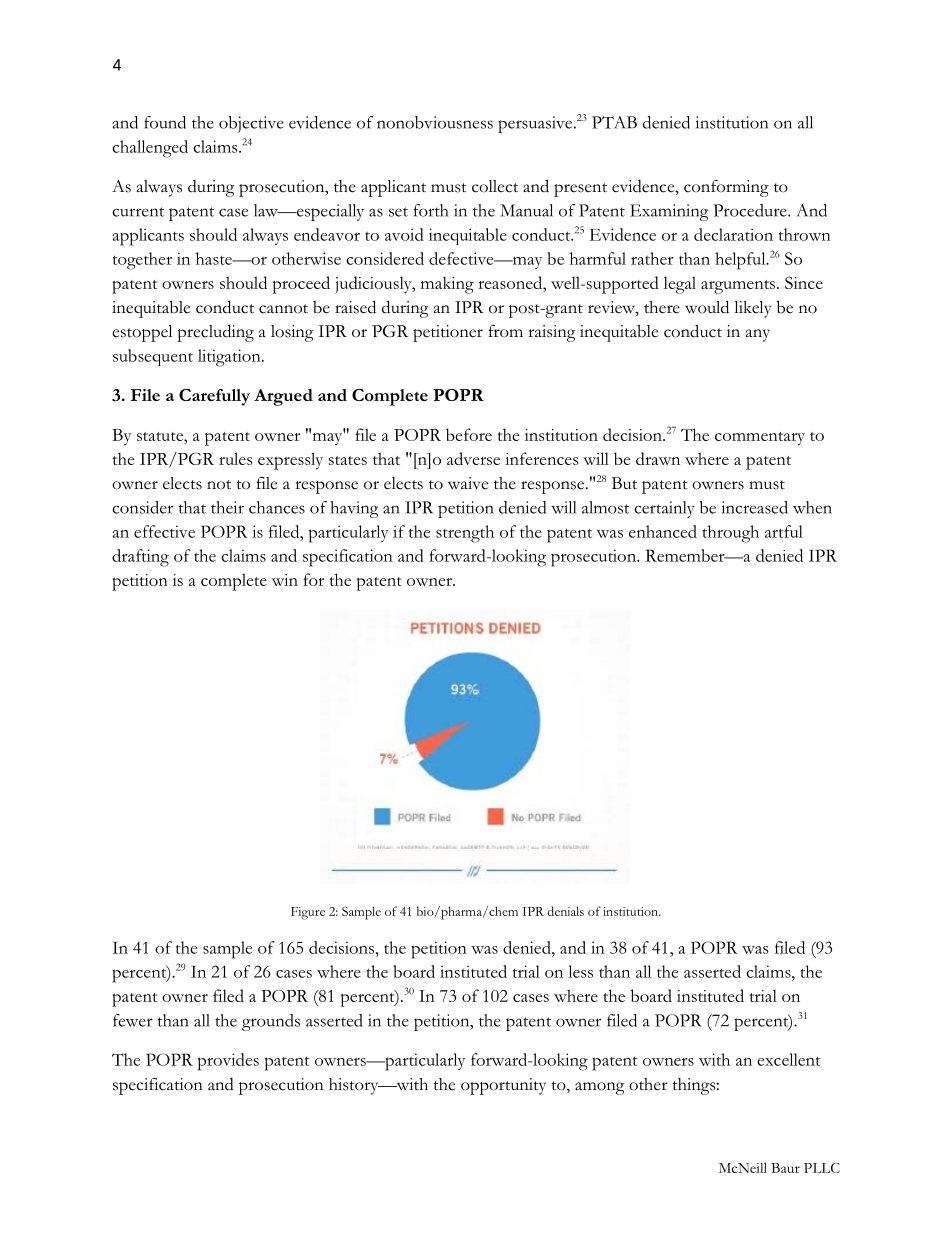  I want to click on from, so click(505, 331).
